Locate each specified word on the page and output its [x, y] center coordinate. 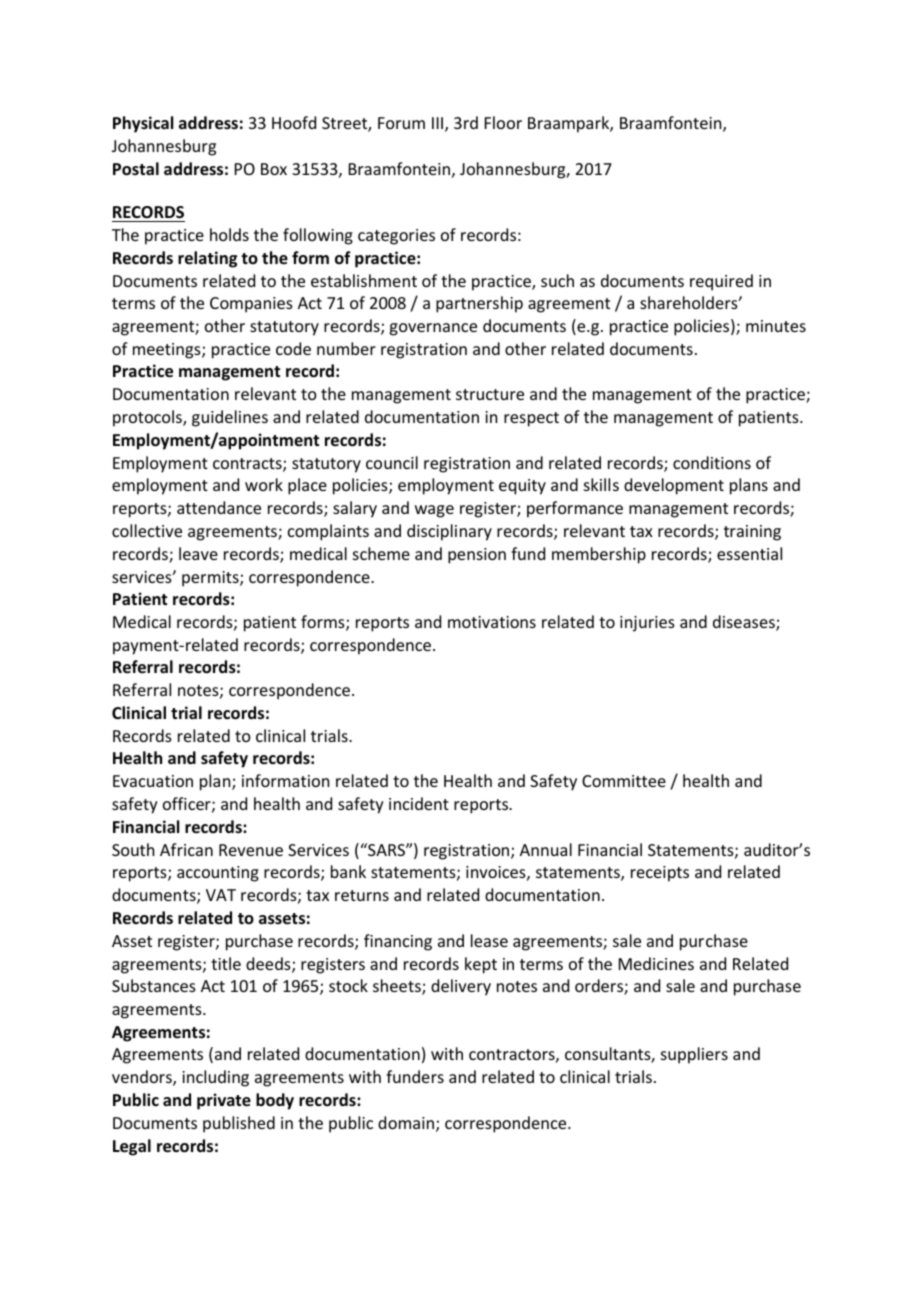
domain [407, 1124]
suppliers [694, 1055]
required [721, 282]
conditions [712, 462]
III [437, 123]
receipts [660, 874]
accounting [218, 874]
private [224, 1101]
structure [490, 394]
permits [211, 579]
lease [489, 940]
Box [274, 169]
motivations [492, 622]
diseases [745, 623]
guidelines [230, 418]
